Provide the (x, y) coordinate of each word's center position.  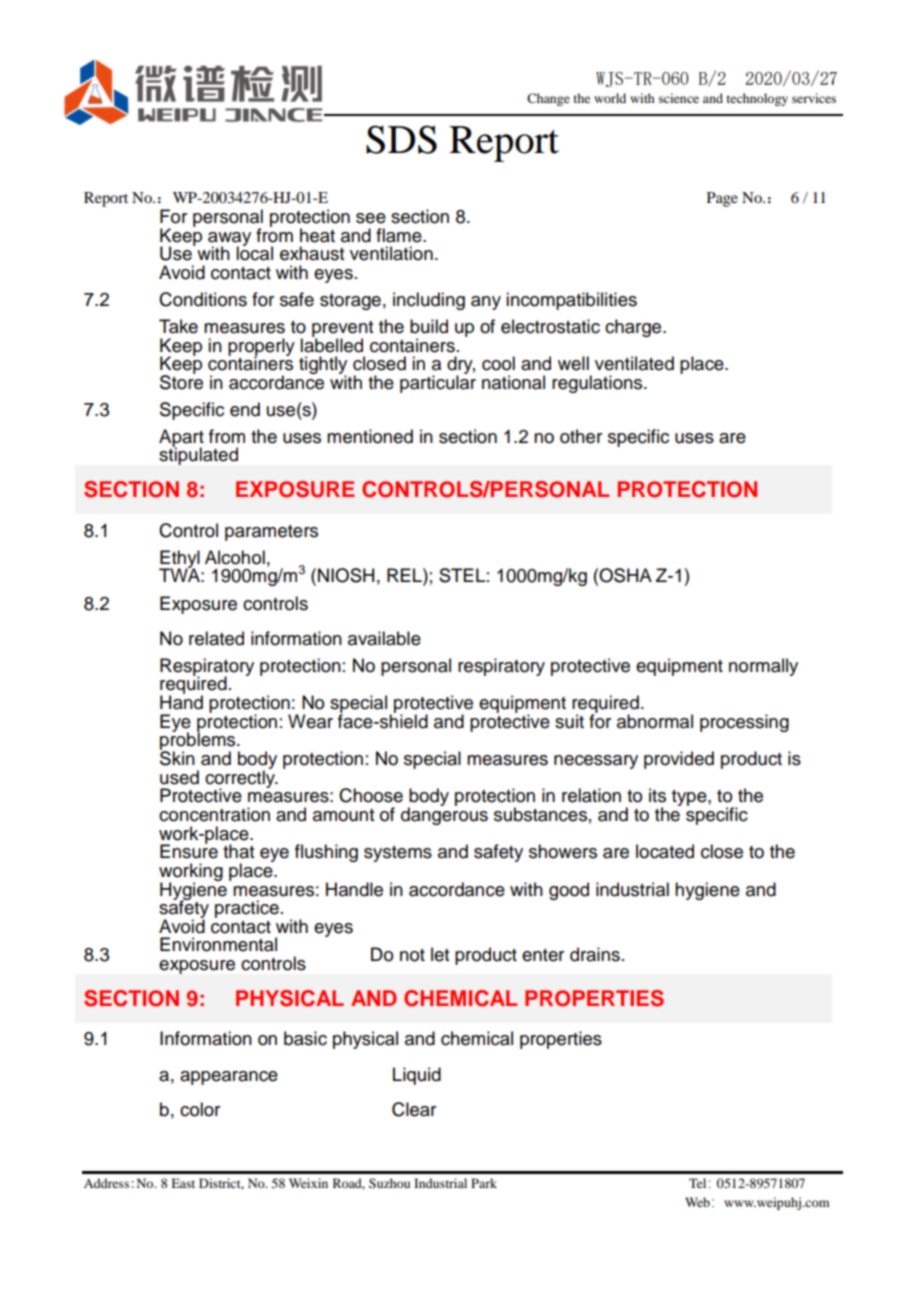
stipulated (198, 455)
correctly (241, 779)
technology (757, 99)
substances (540, 814)
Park (484, 1183)
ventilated (634, 363)
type (690, 798)
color (200, 1109)
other (581, 436)
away (229, 240)
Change (548, 99)
